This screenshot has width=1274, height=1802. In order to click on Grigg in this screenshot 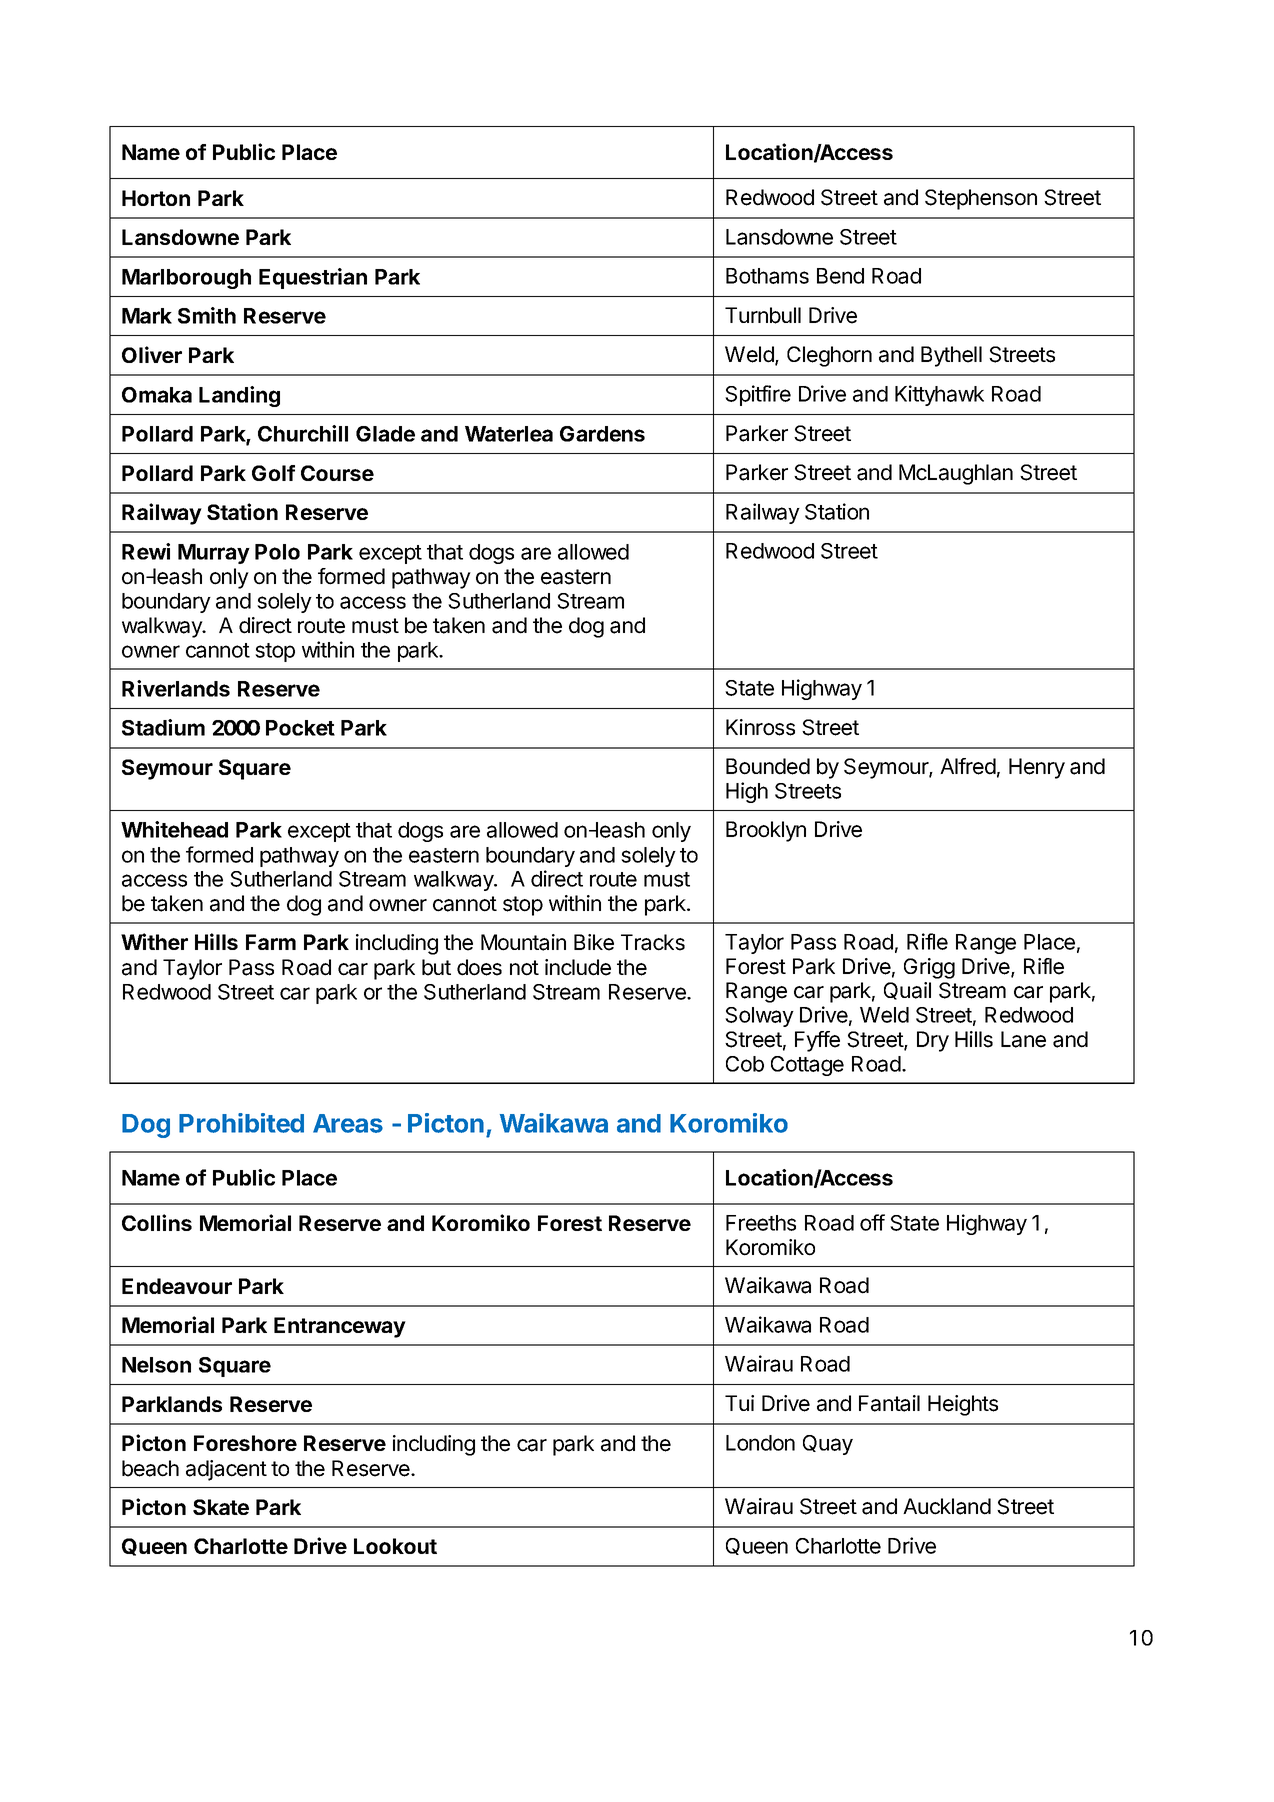, I will do `click(929, 968)`.
